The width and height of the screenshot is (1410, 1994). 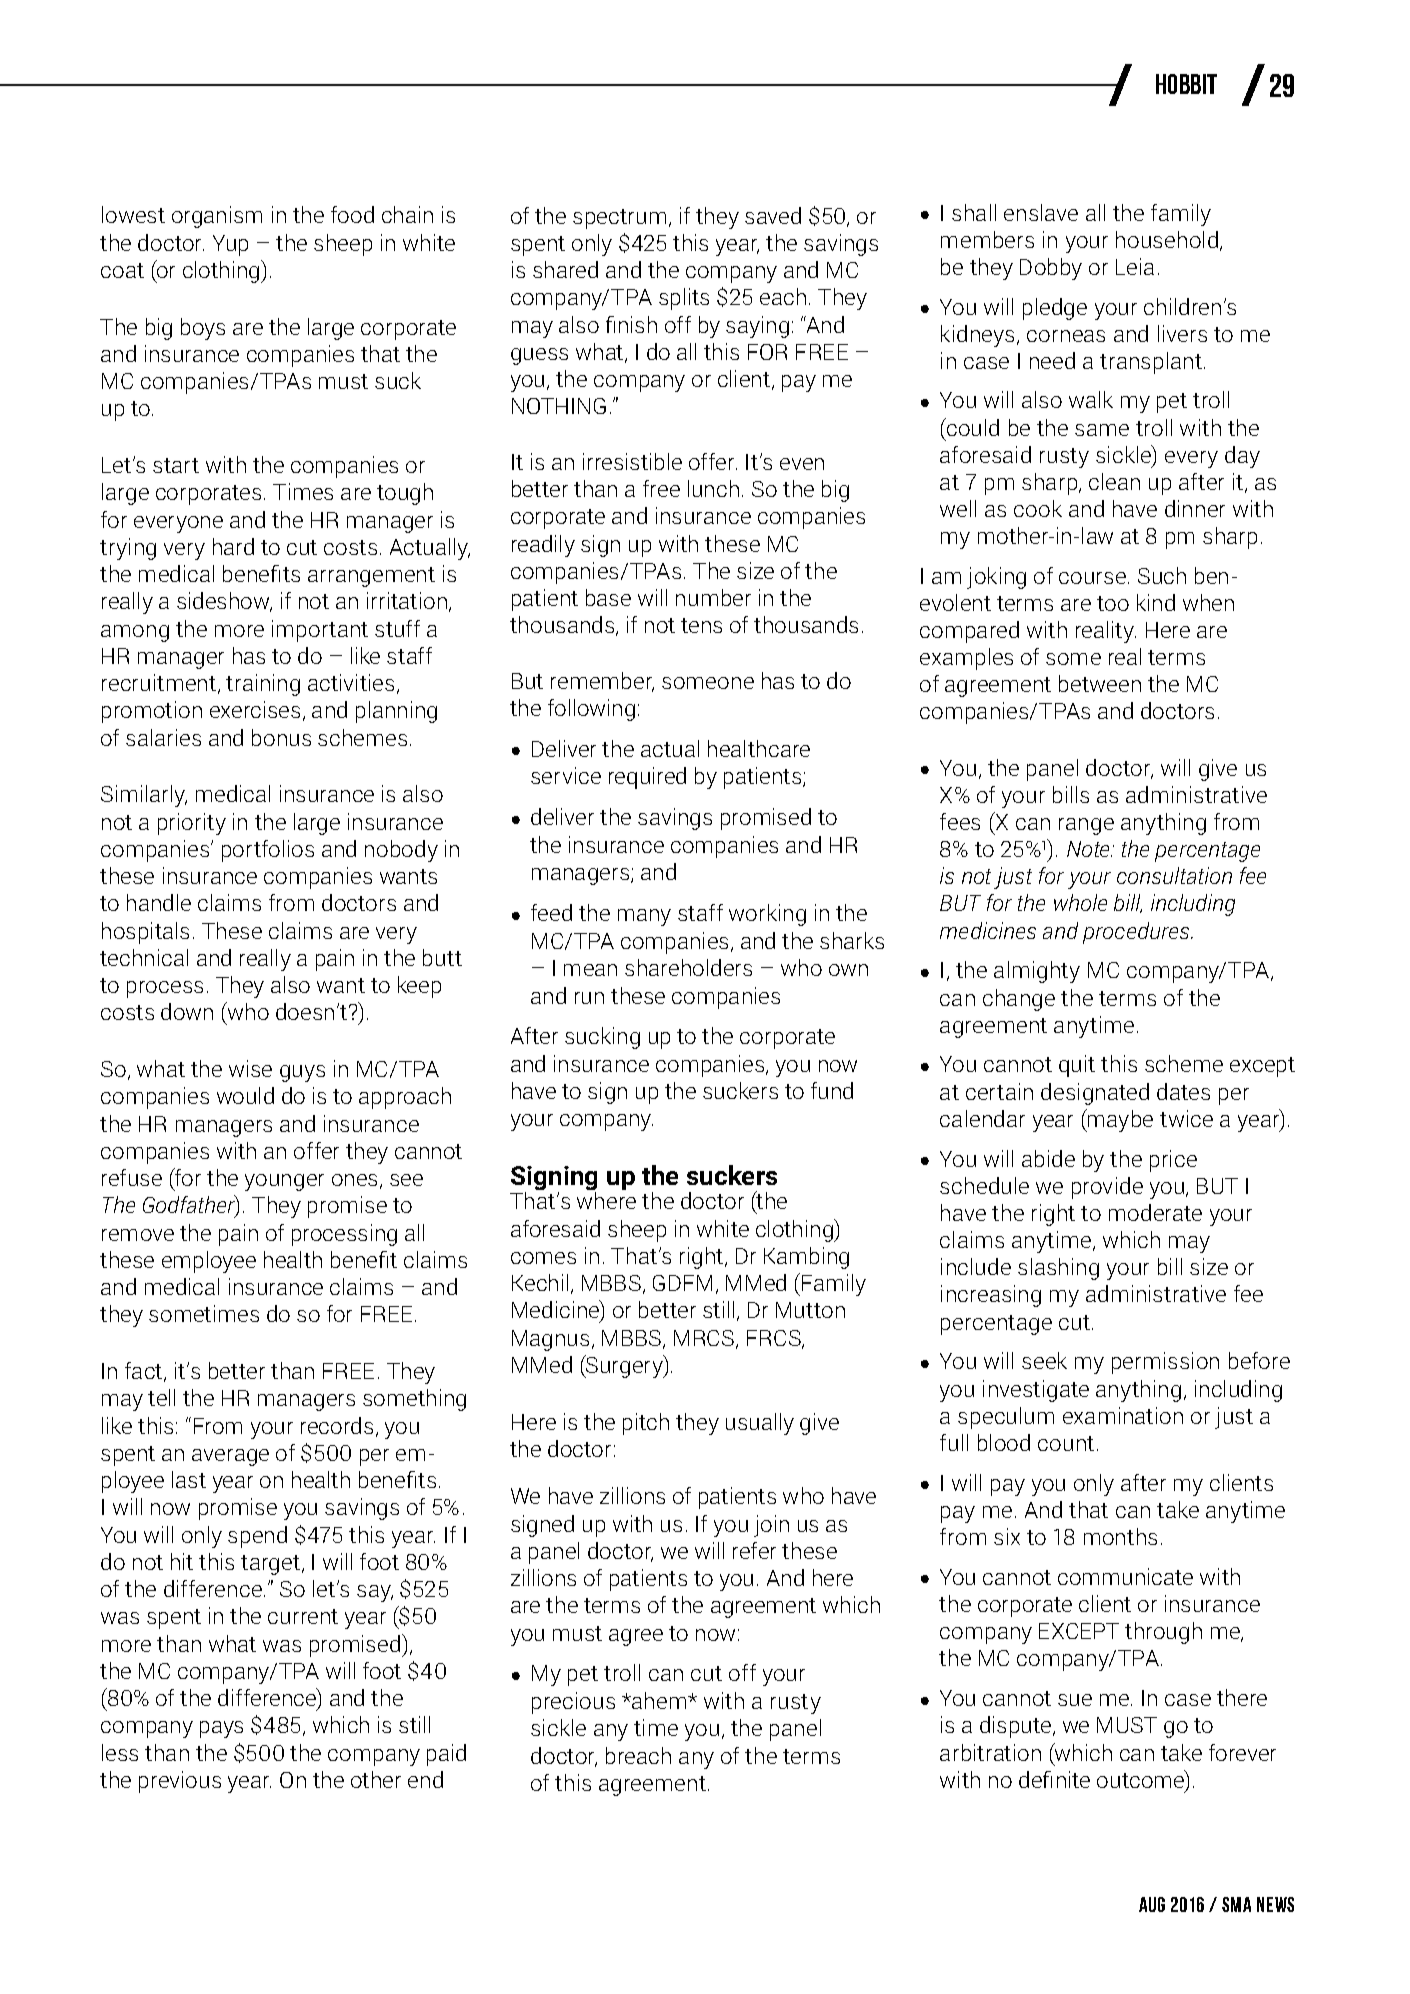 I want to click on shareholders, so click(x=688, y=967).
